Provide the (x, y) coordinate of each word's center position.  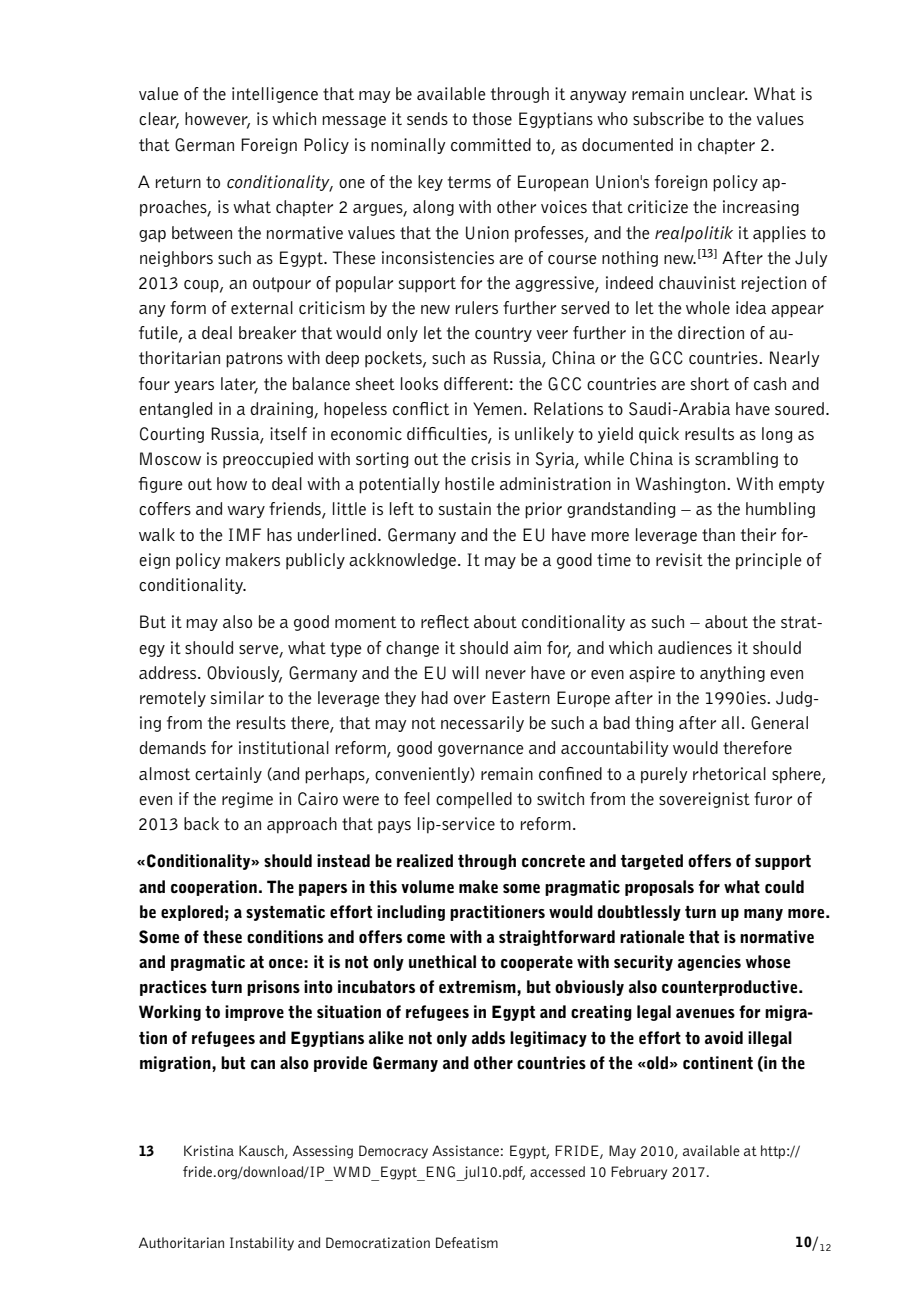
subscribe (668, 119)
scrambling (736, 460)
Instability (262, 1244)
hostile (470, 483)
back (201, 824)
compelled (474, 800)
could (784, 887)
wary (246, 512)
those (492, 118)
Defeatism (467, 1242)
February (639, 1173)
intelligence (275, 95)
